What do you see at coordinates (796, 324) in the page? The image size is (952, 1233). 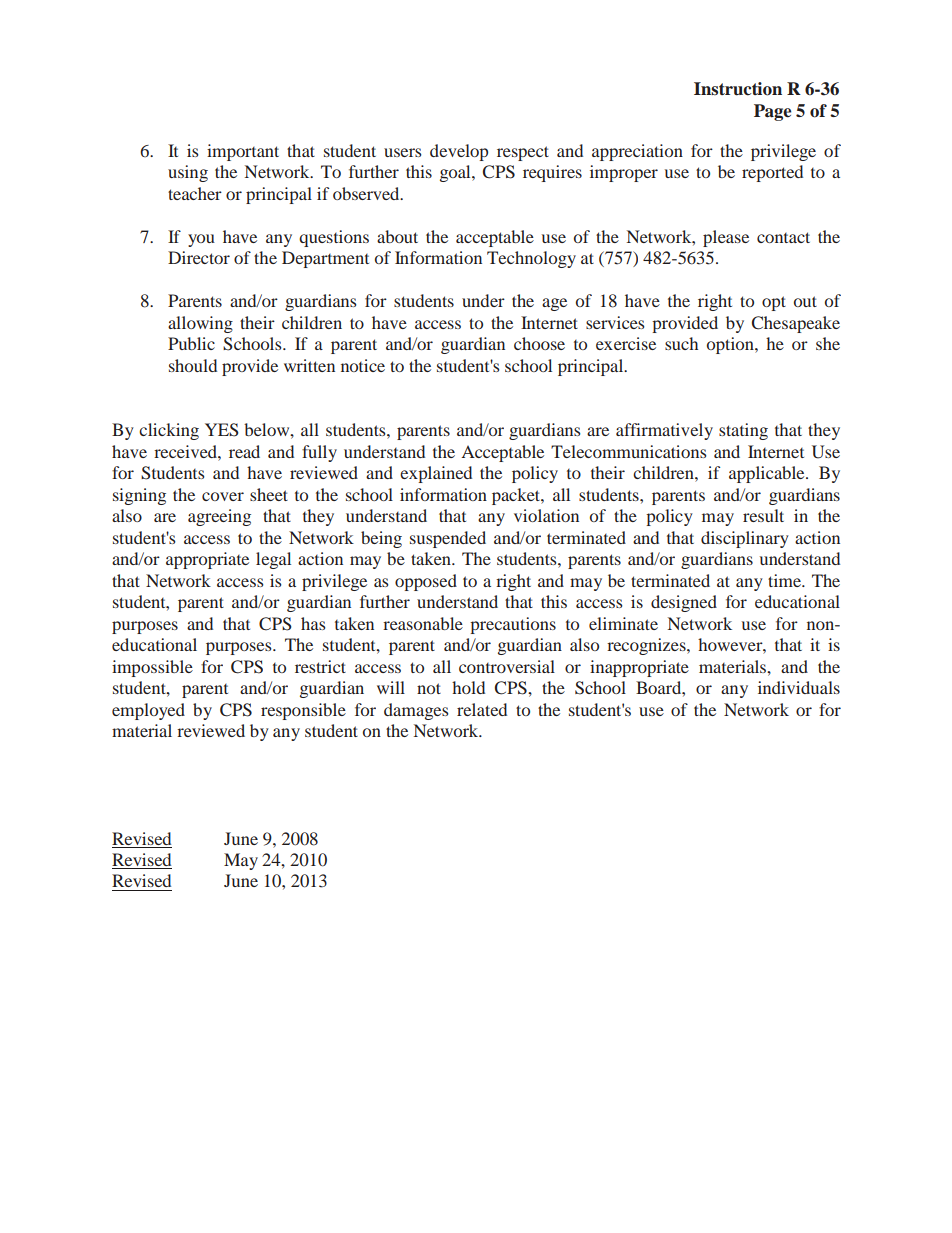 I see `Chesapeake` at bounding box center [796, 324].
